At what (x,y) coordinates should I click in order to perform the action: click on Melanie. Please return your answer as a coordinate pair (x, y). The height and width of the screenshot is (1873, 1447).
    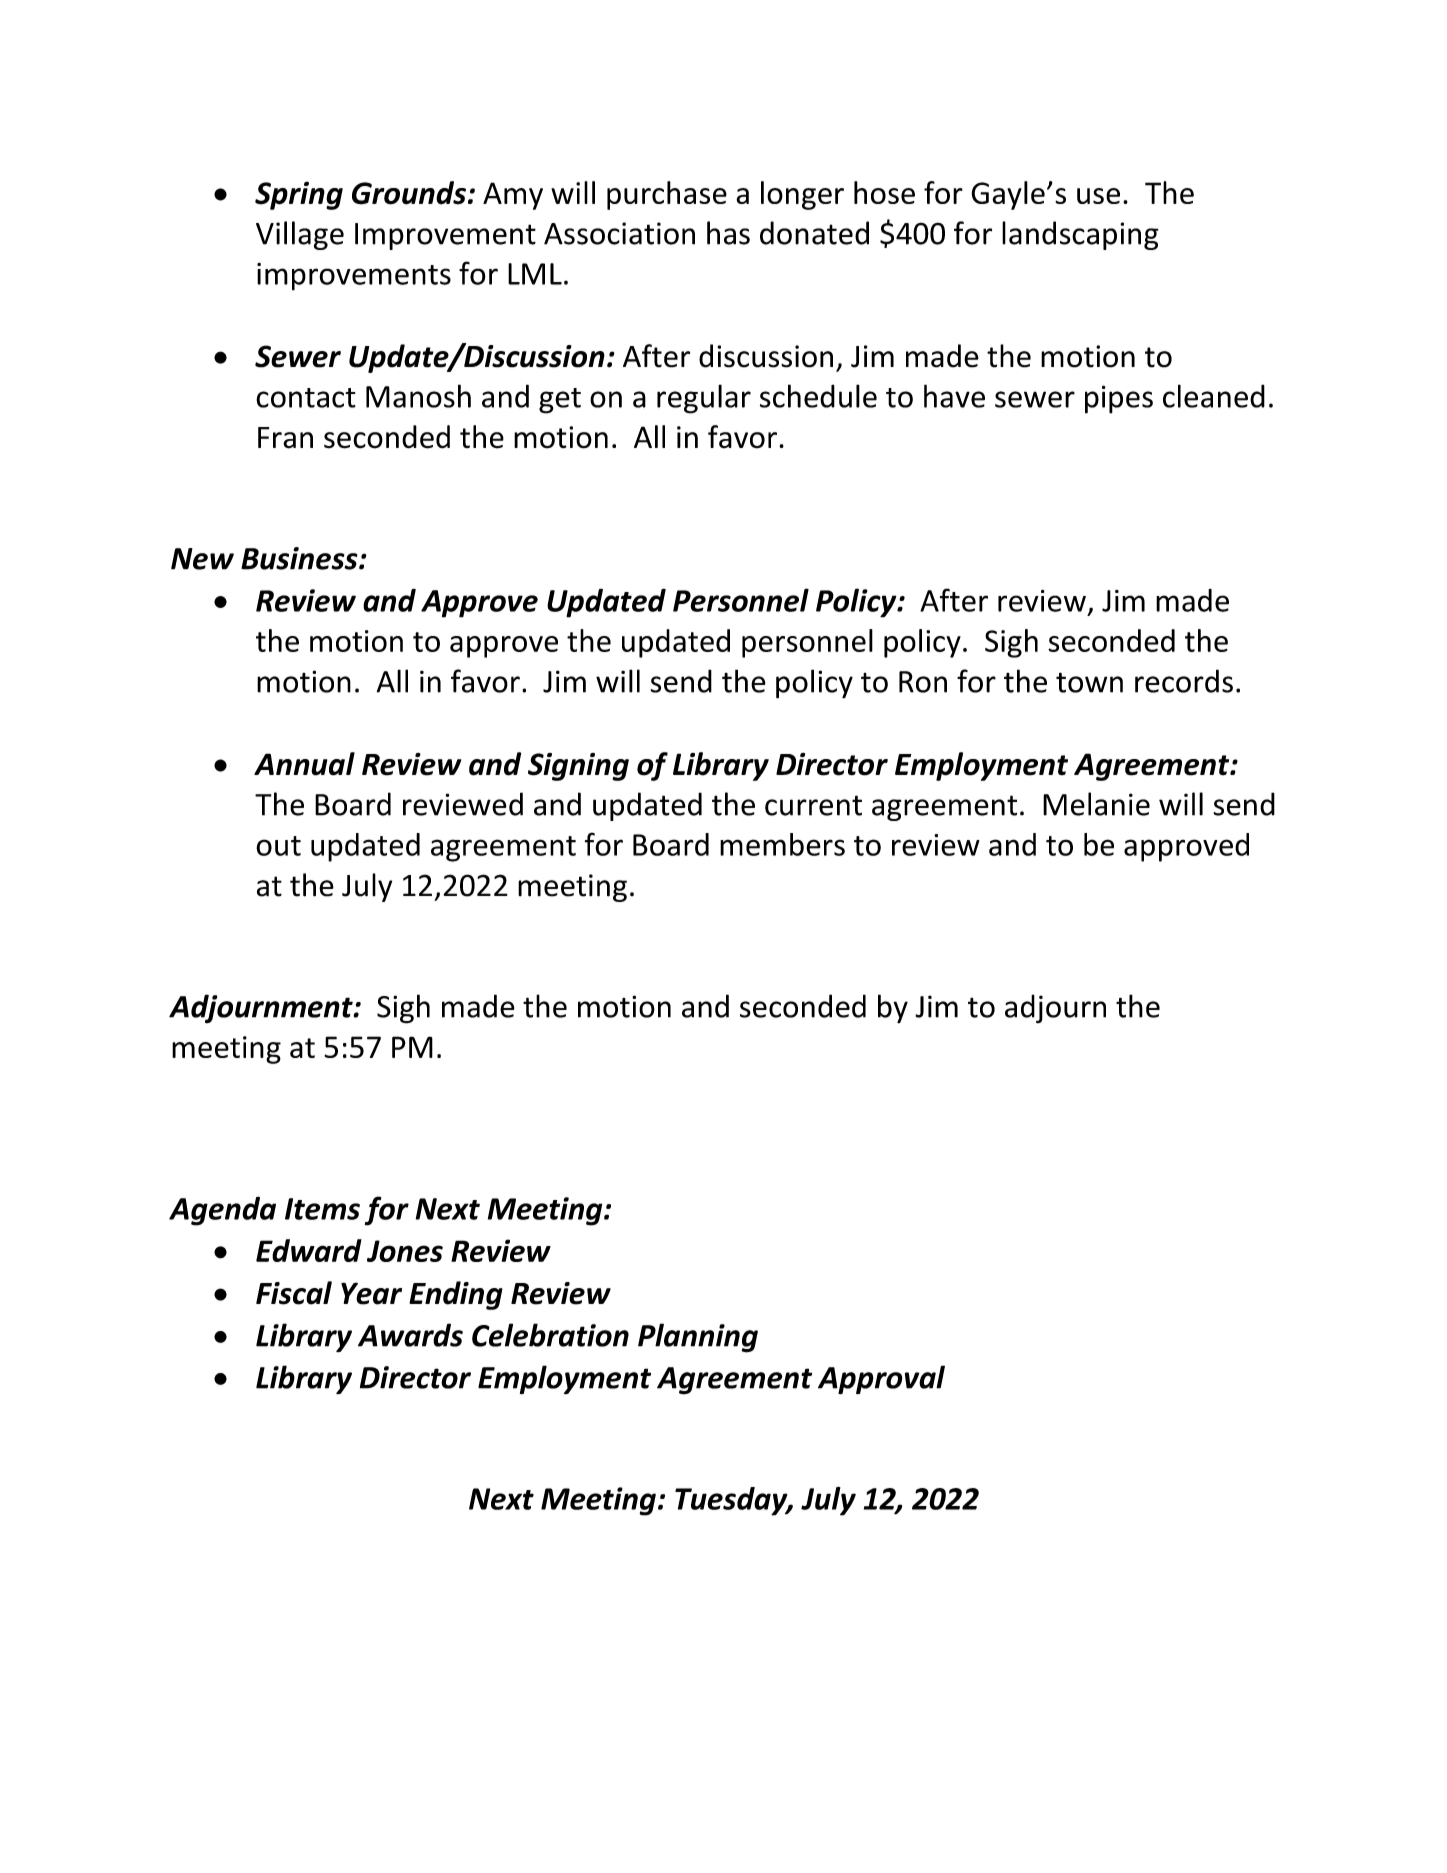
    Looking at the image, I should click on (1096, 804).
